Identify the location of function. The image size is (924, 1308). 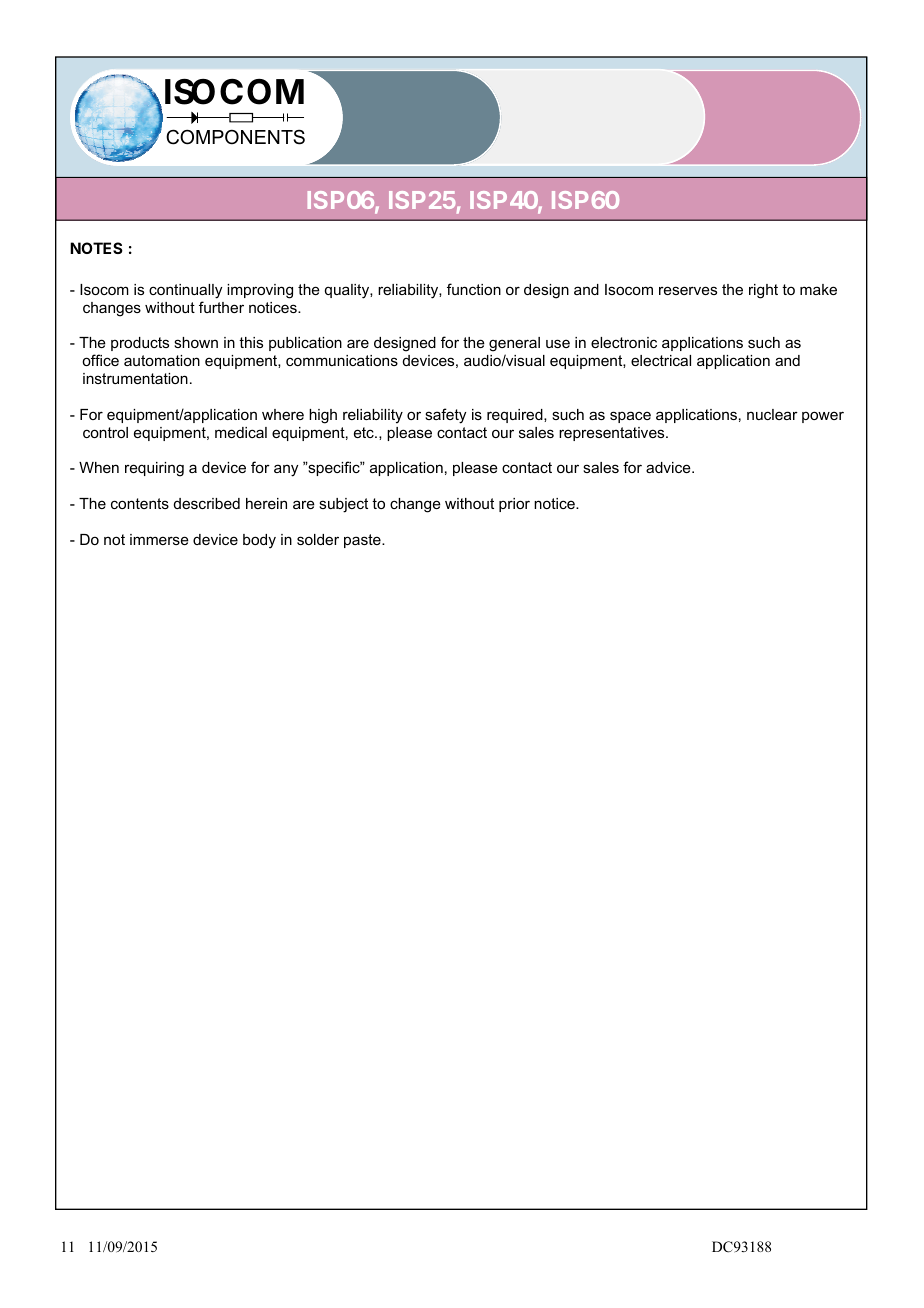
(474, 289).
